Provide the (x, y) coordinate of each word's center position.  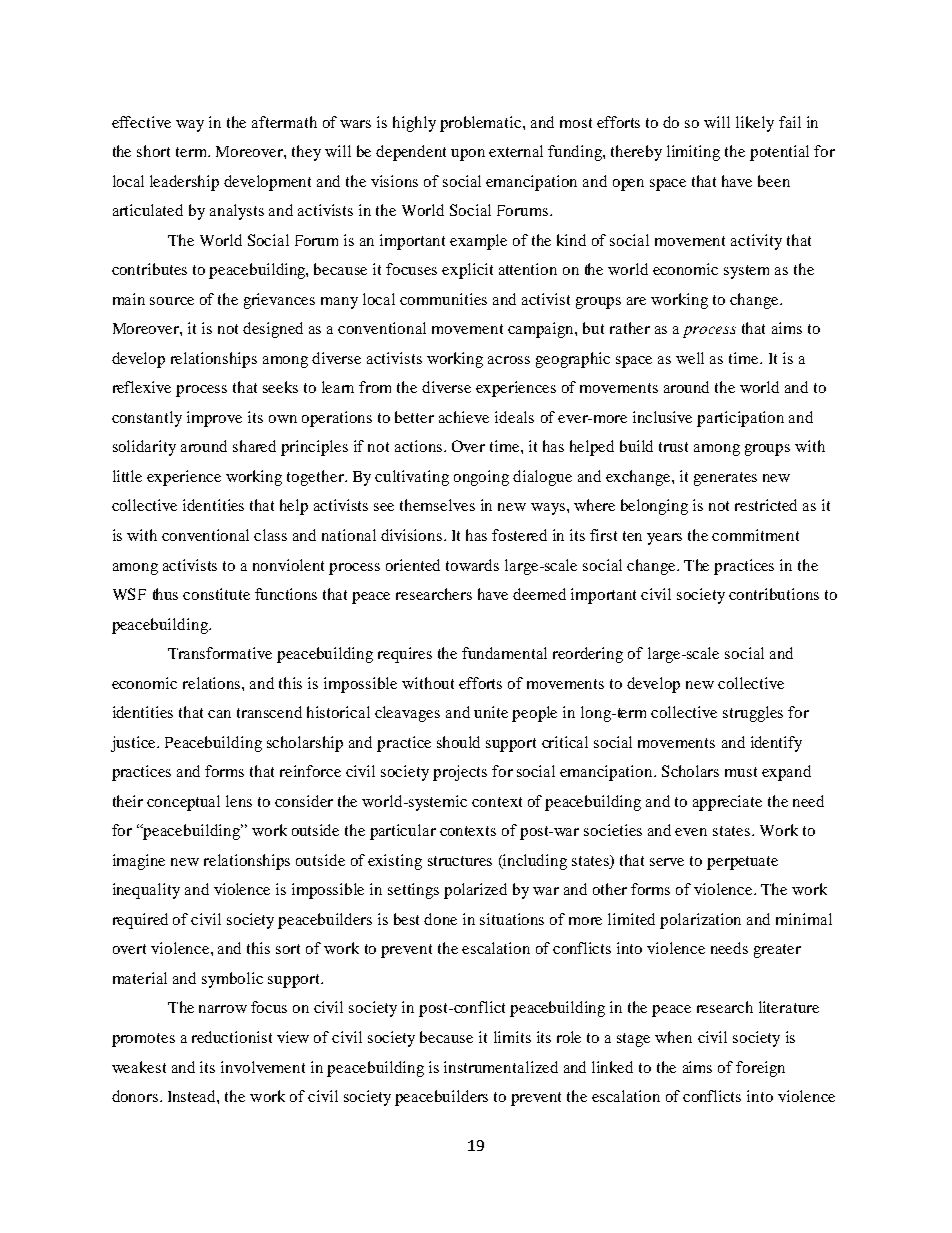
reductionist (232, 1037)
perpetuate (742, 863)
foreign (760, 1069)
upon (468, 155)
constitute (216, 594)
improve (214, 419)
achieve (464, 417)
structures (460, 861)
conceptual (183, 803)
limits (512, 1037)
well (690, 358)
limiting (693, 153)
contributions (774, 594)
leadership (184, 183)
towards (472, 565)
